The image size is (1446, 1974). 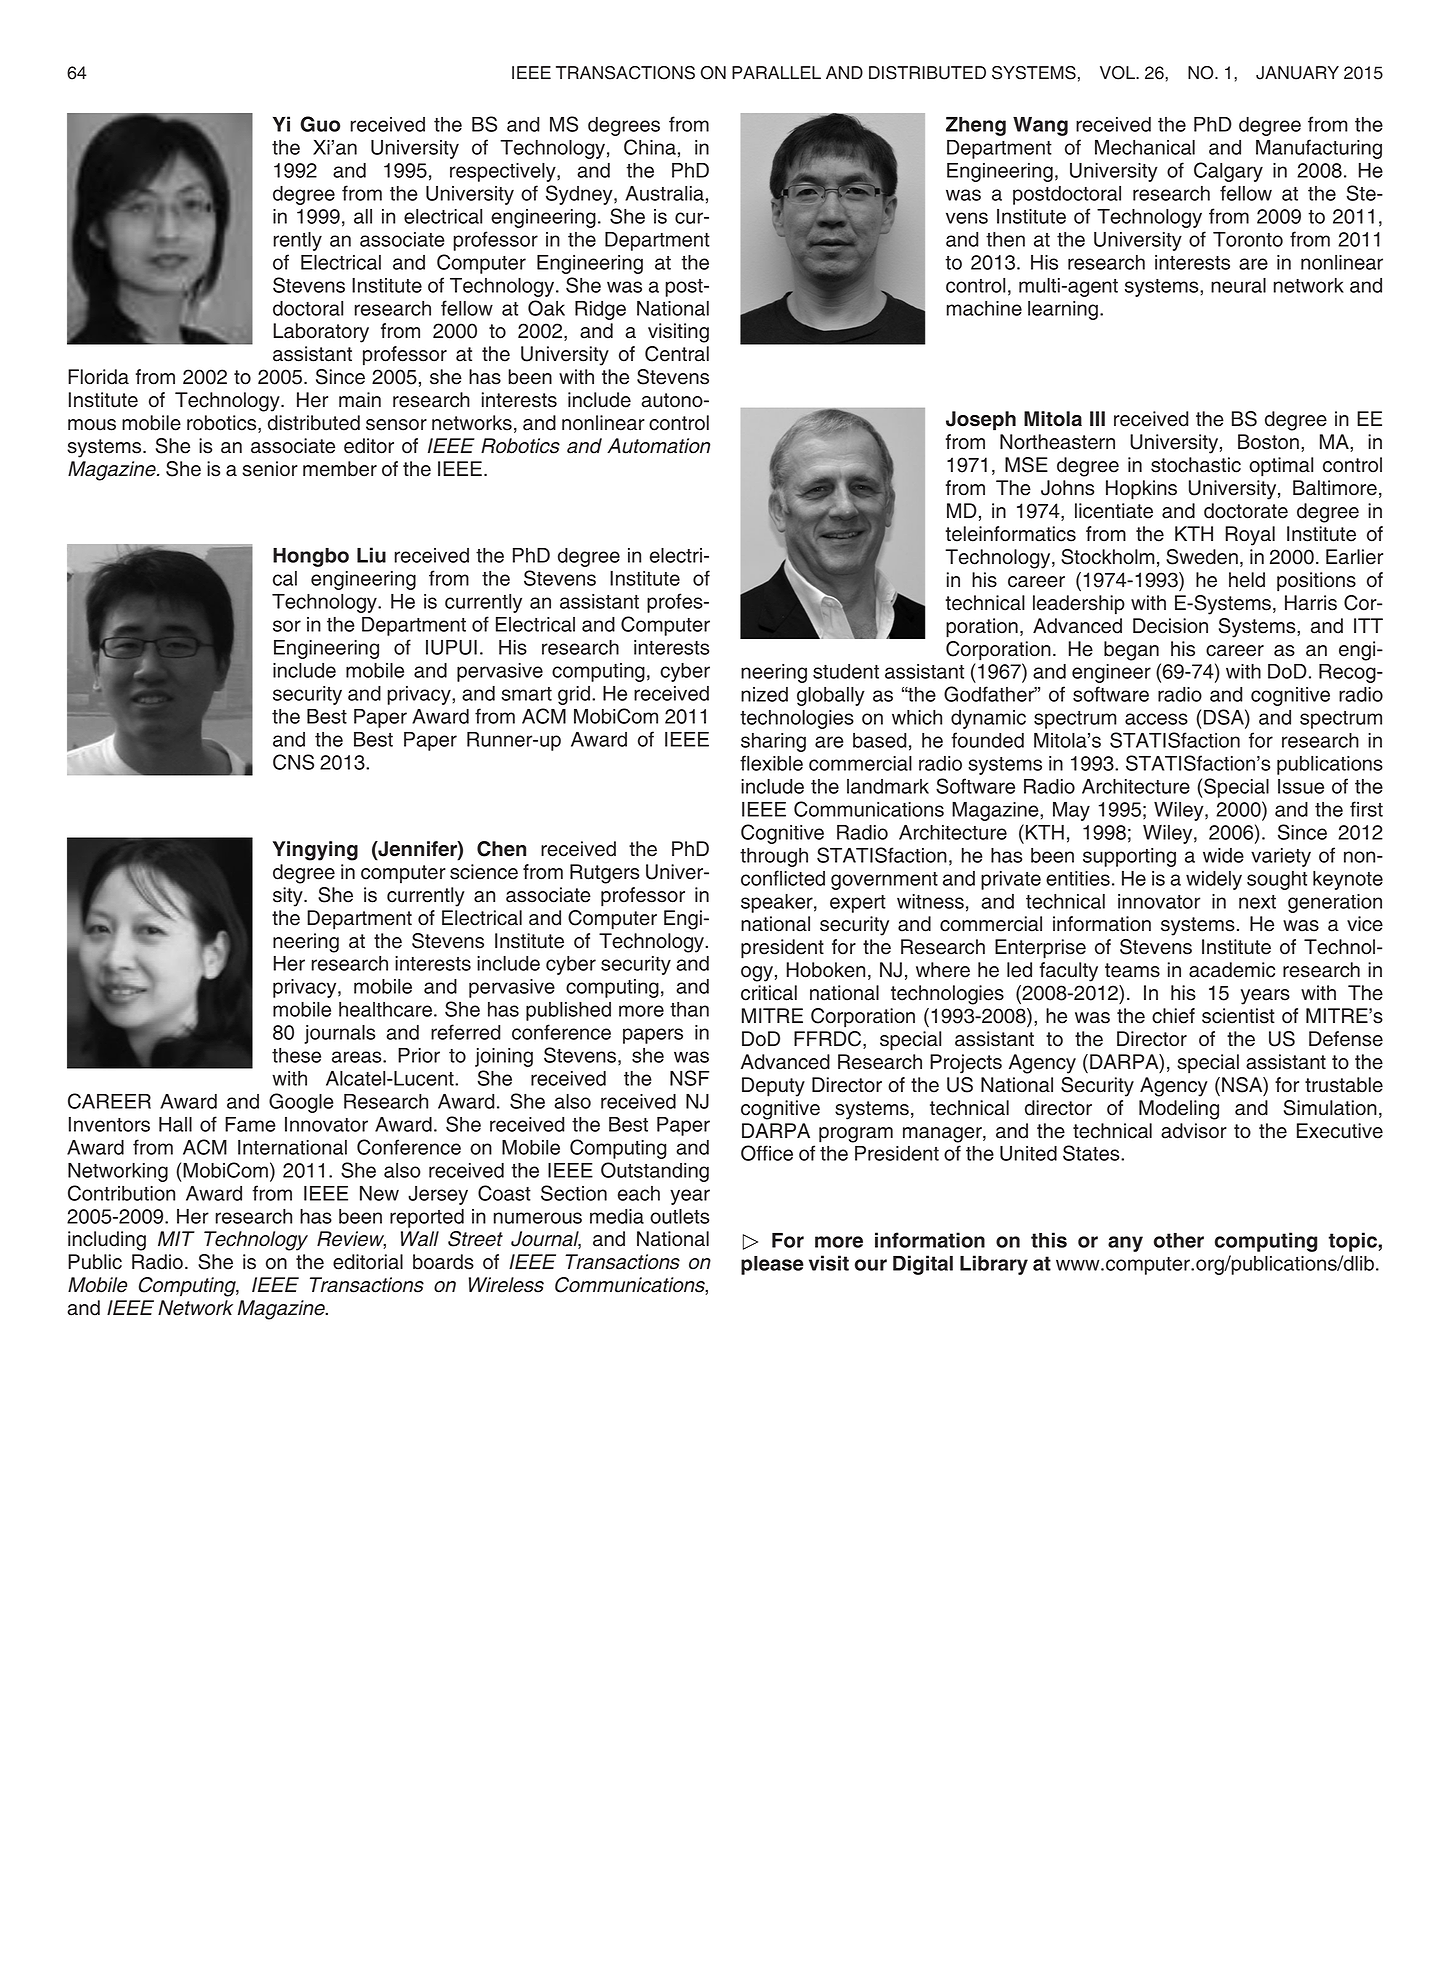 What do you see at coordinates (1145, 147) in the screenshot?
I see `Mechanical` at bounding box center [1145, 147].
